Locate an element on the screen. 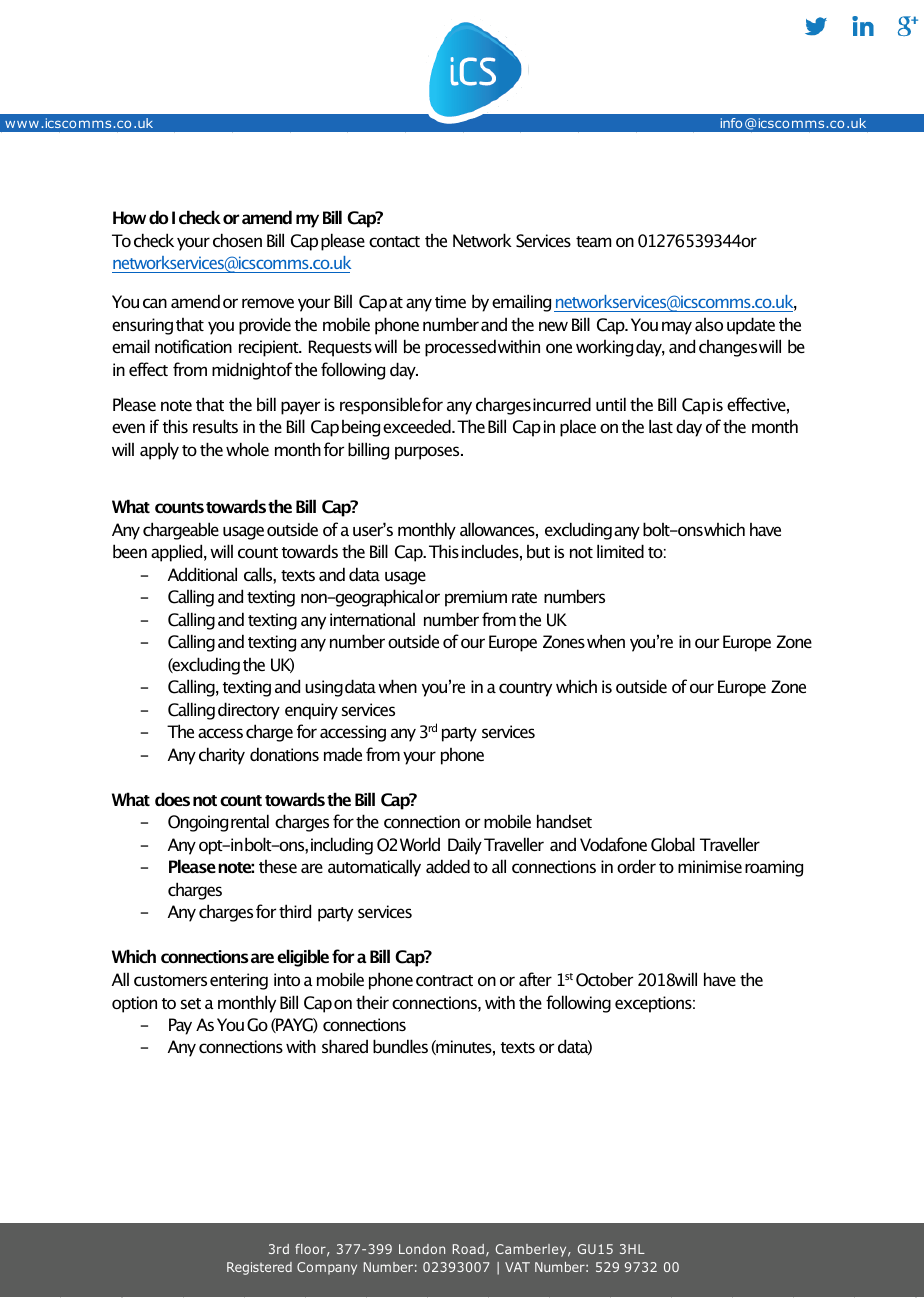 This screenshot has width=924, height=1308. purposes is located at coordinates (428, 453).
